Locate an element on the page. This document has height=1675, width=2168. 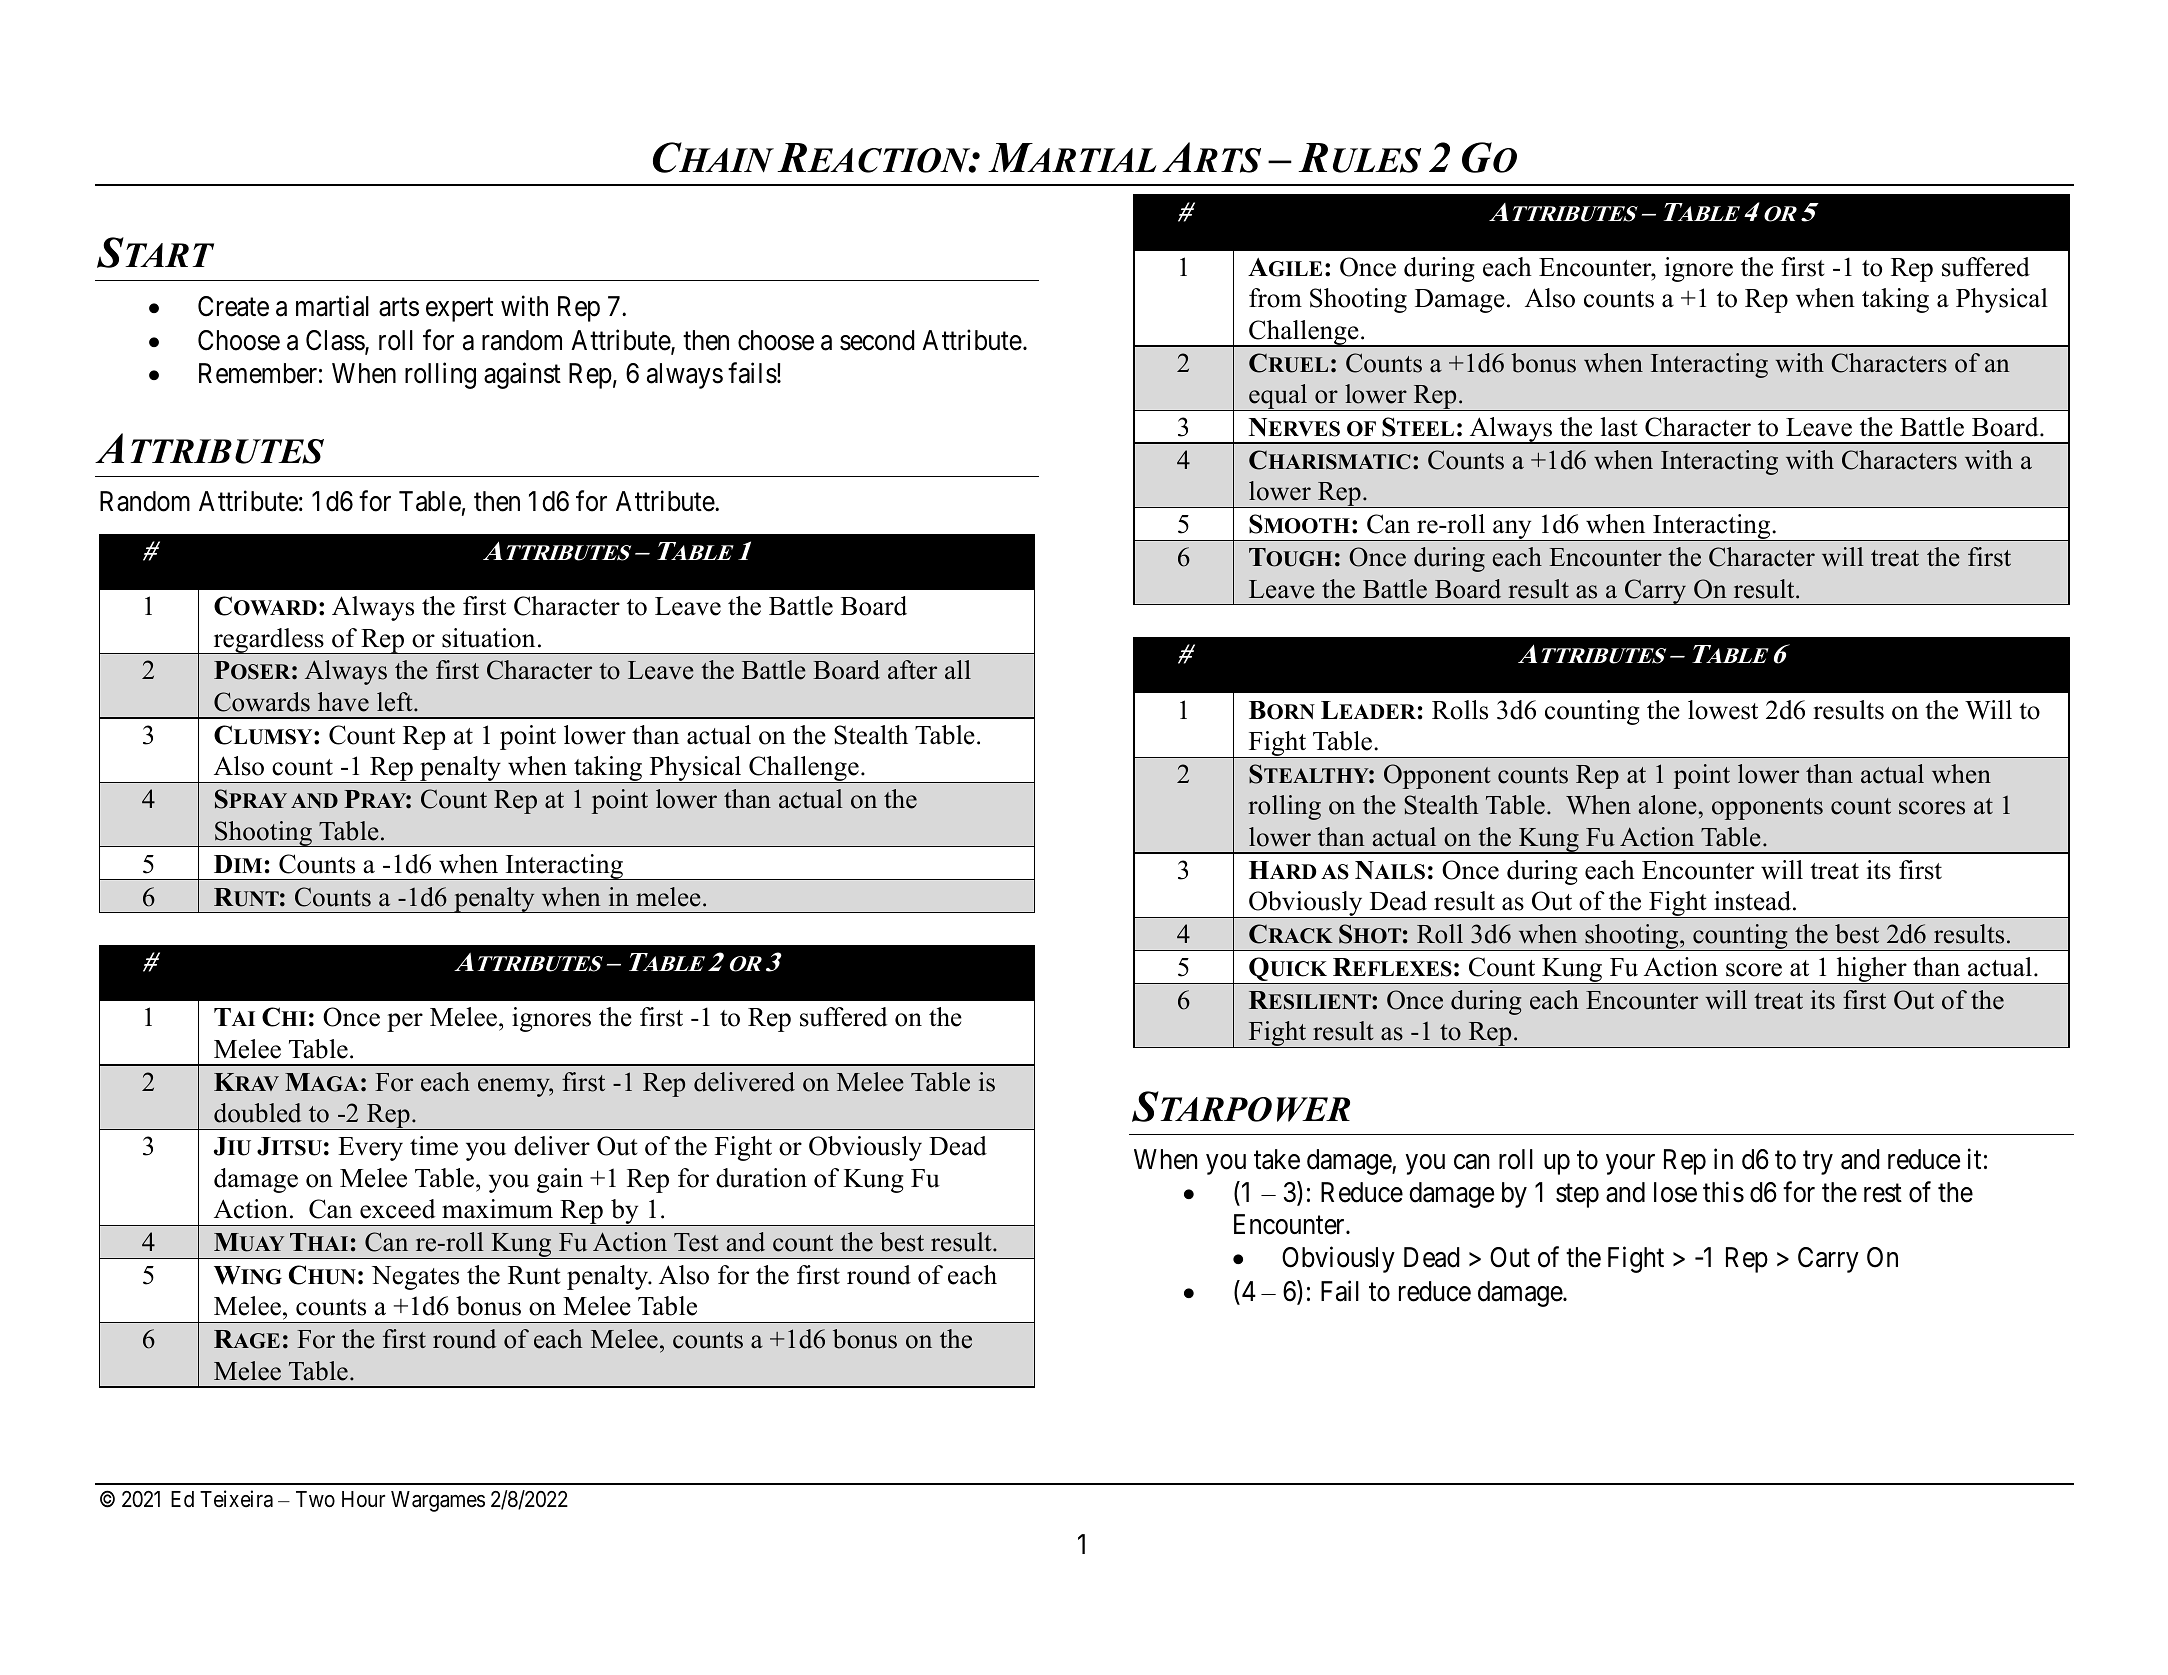
second is located at coordinates (877, 340).
